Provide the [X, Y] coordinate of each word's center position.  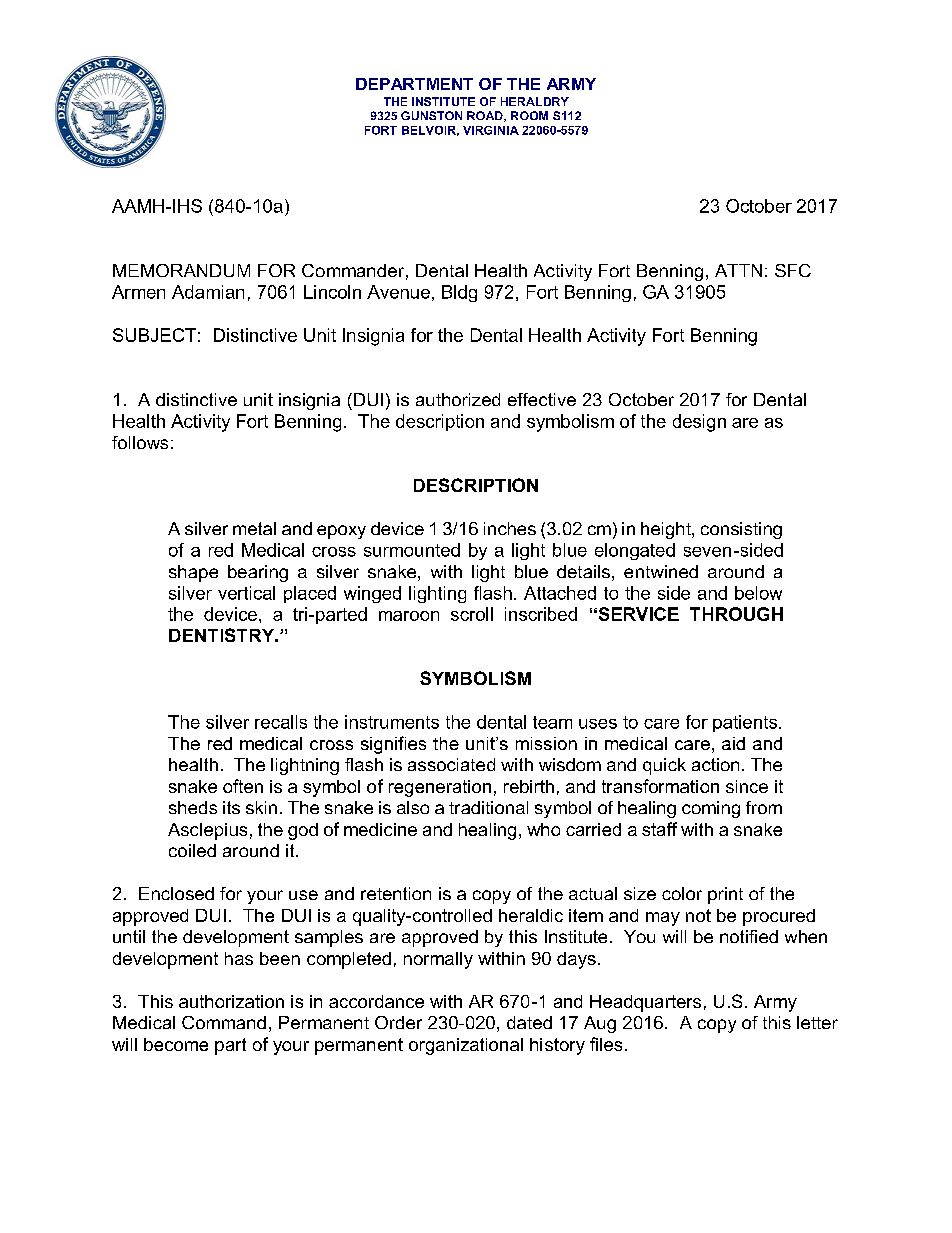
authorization [231, 1001]
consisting [741, 530]
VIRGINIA [491, 130]
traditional [488, 807]
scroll [472, 614]
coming [711, 809]
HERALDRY [535, 101]
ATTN [738, 270]
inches [510, 528]
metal [254, 528]
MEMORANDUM [181, 270]
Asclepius [207, 831]
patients [746, 723]
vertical [246, 593]
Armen [138, 292]
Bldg [459, 293]
